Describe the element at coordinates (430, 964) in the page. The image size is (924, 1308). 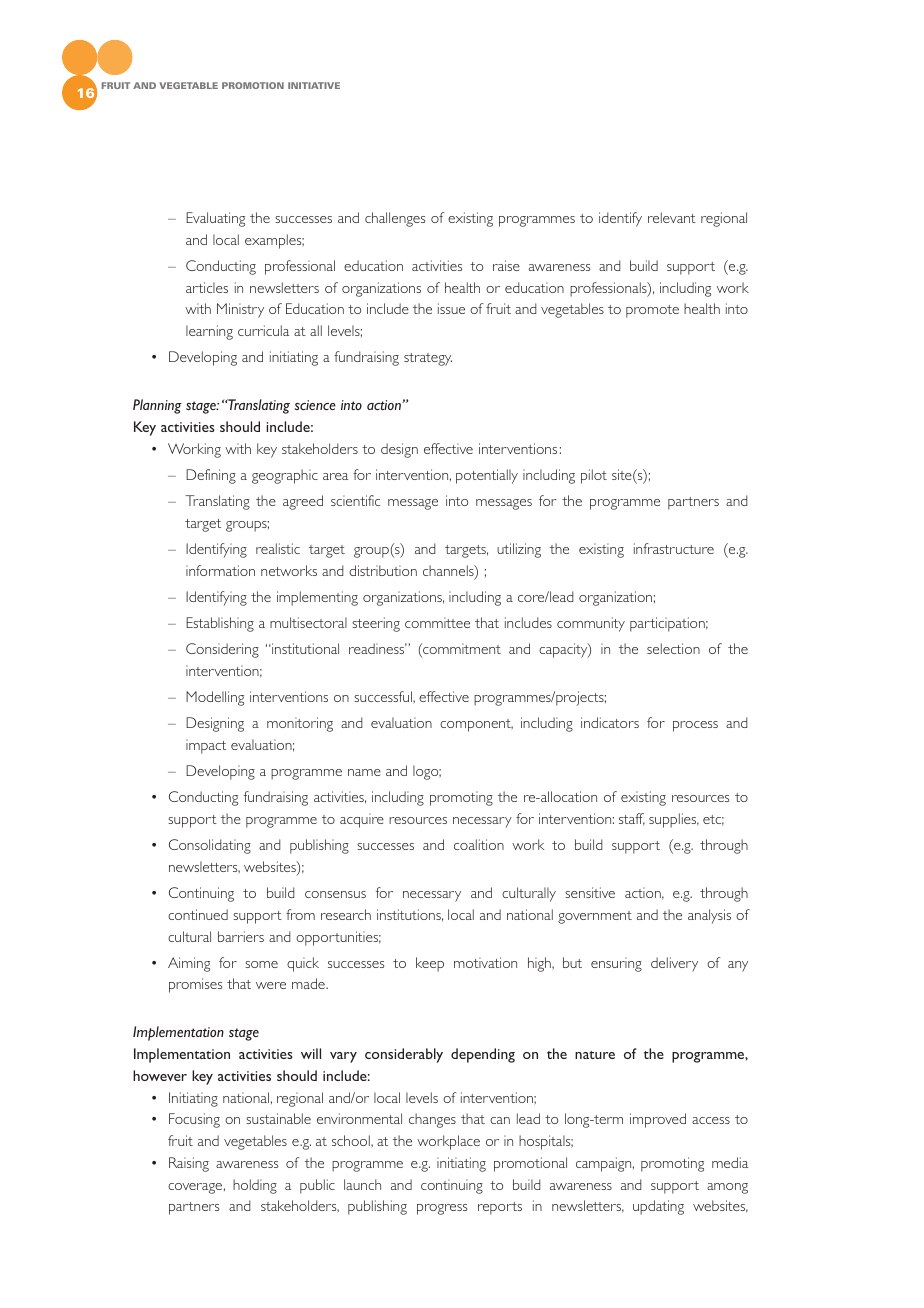
I see `keep` at that location.
